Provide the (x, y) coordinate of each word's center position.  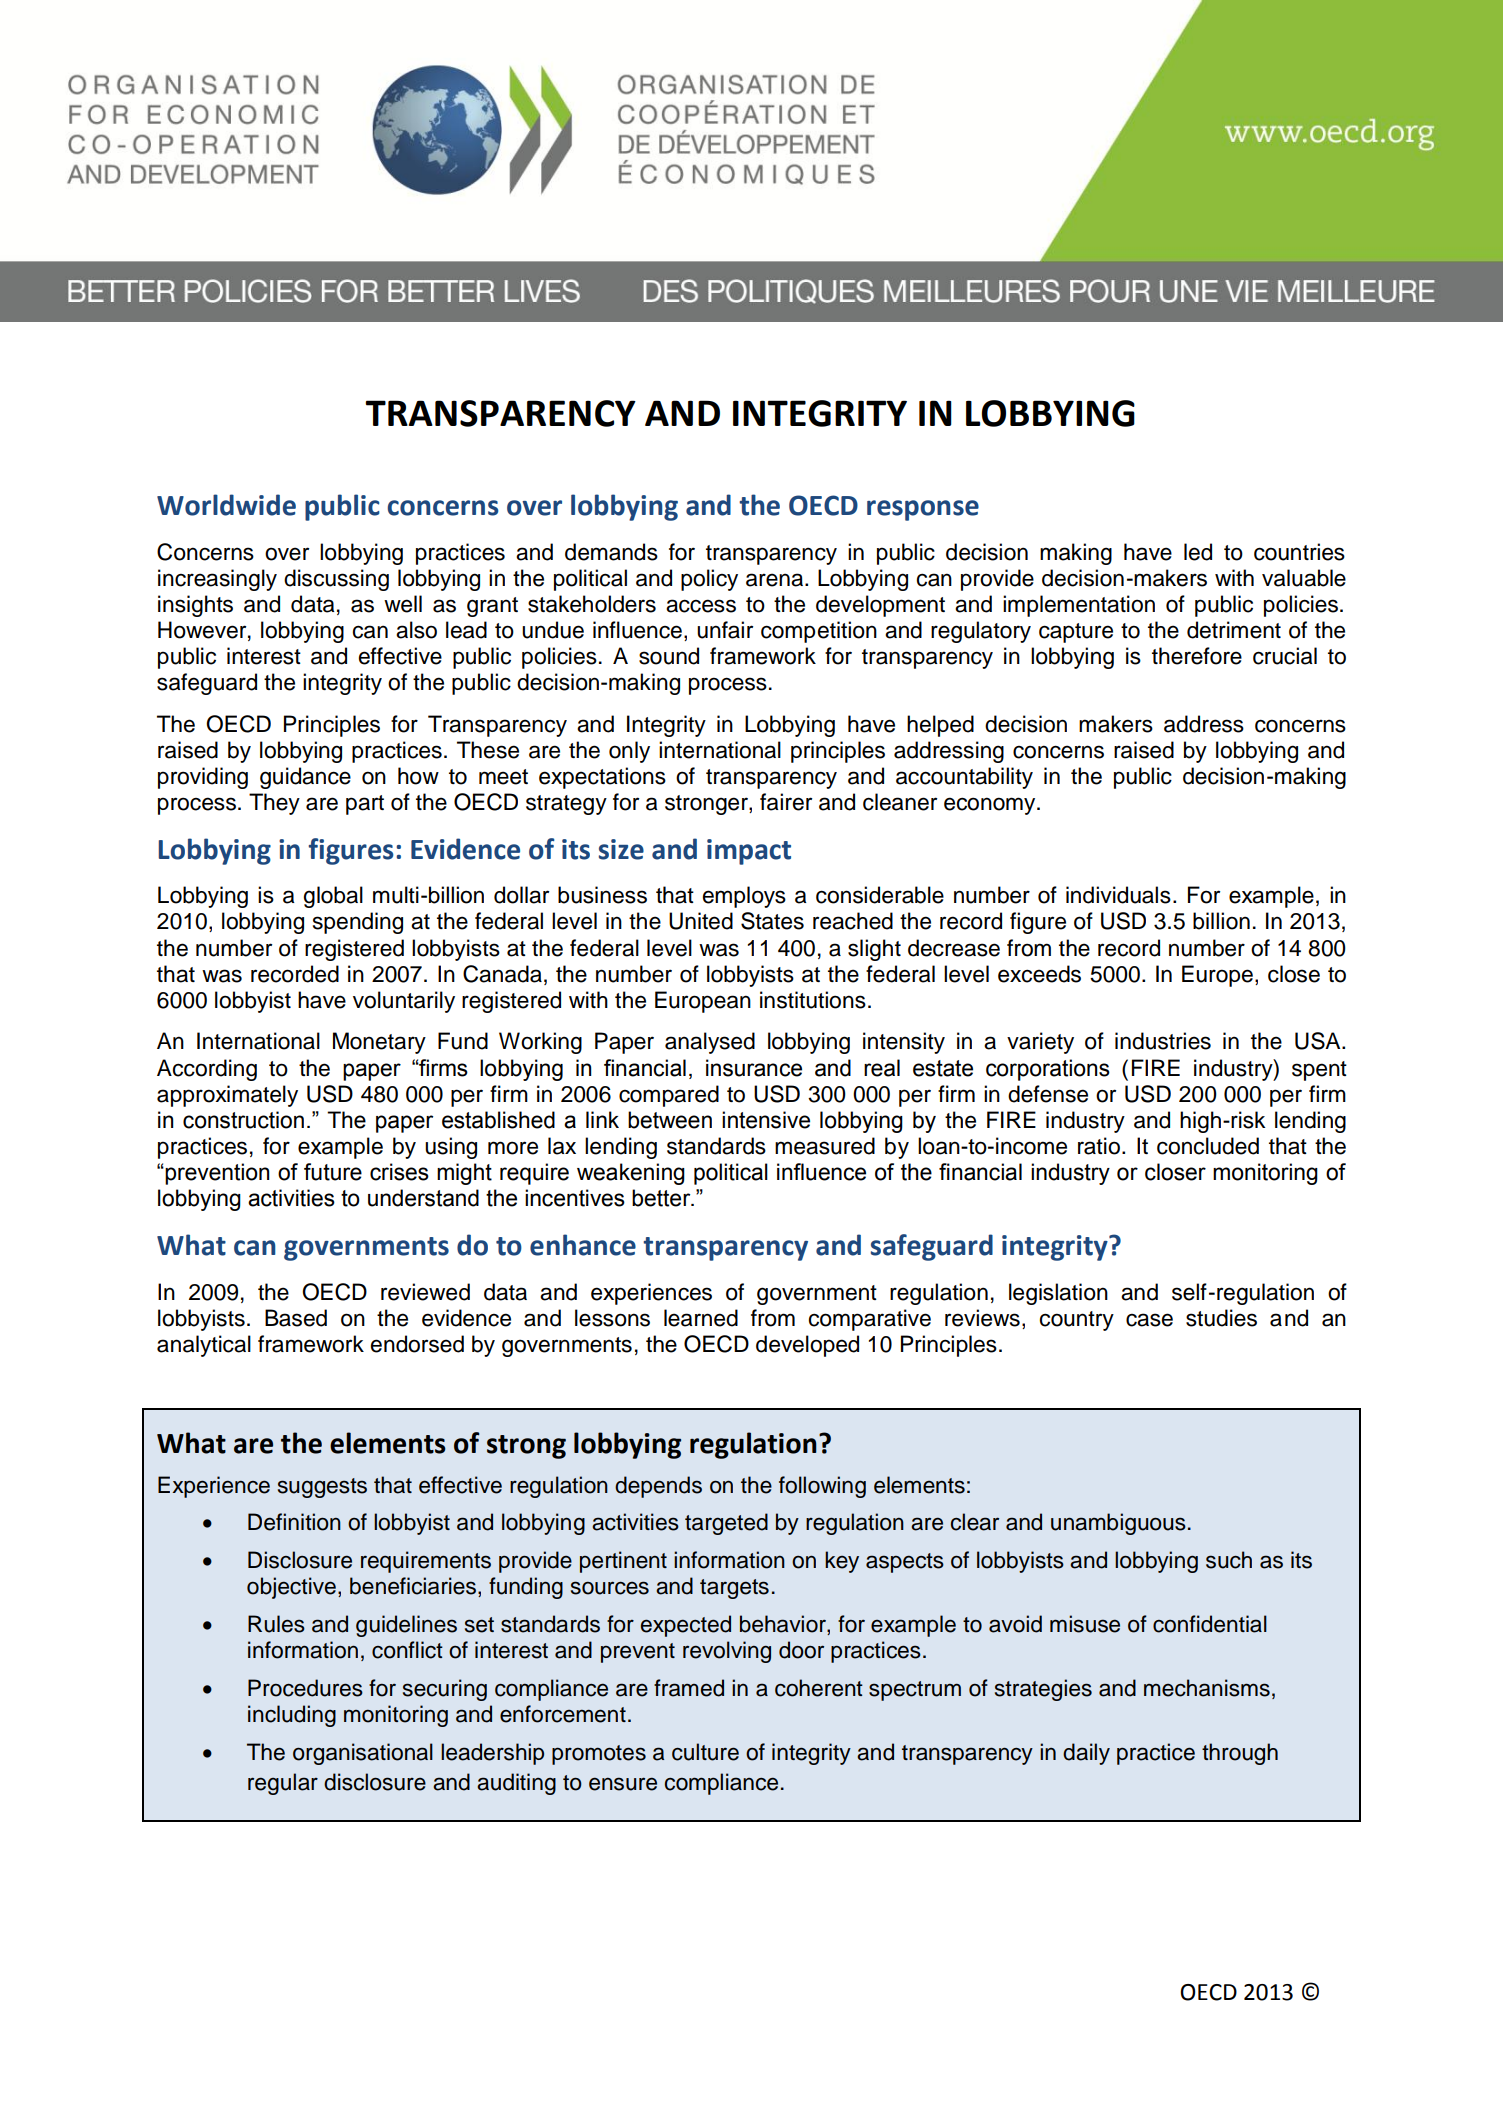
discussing (336, 580)
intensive (766, 1120)
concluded (1208, 1146)
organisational (363, 1754)
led (1198, 552)
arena (776, 580)
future (333, 1172)
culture (705, 1752)
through (1240, 1754)
